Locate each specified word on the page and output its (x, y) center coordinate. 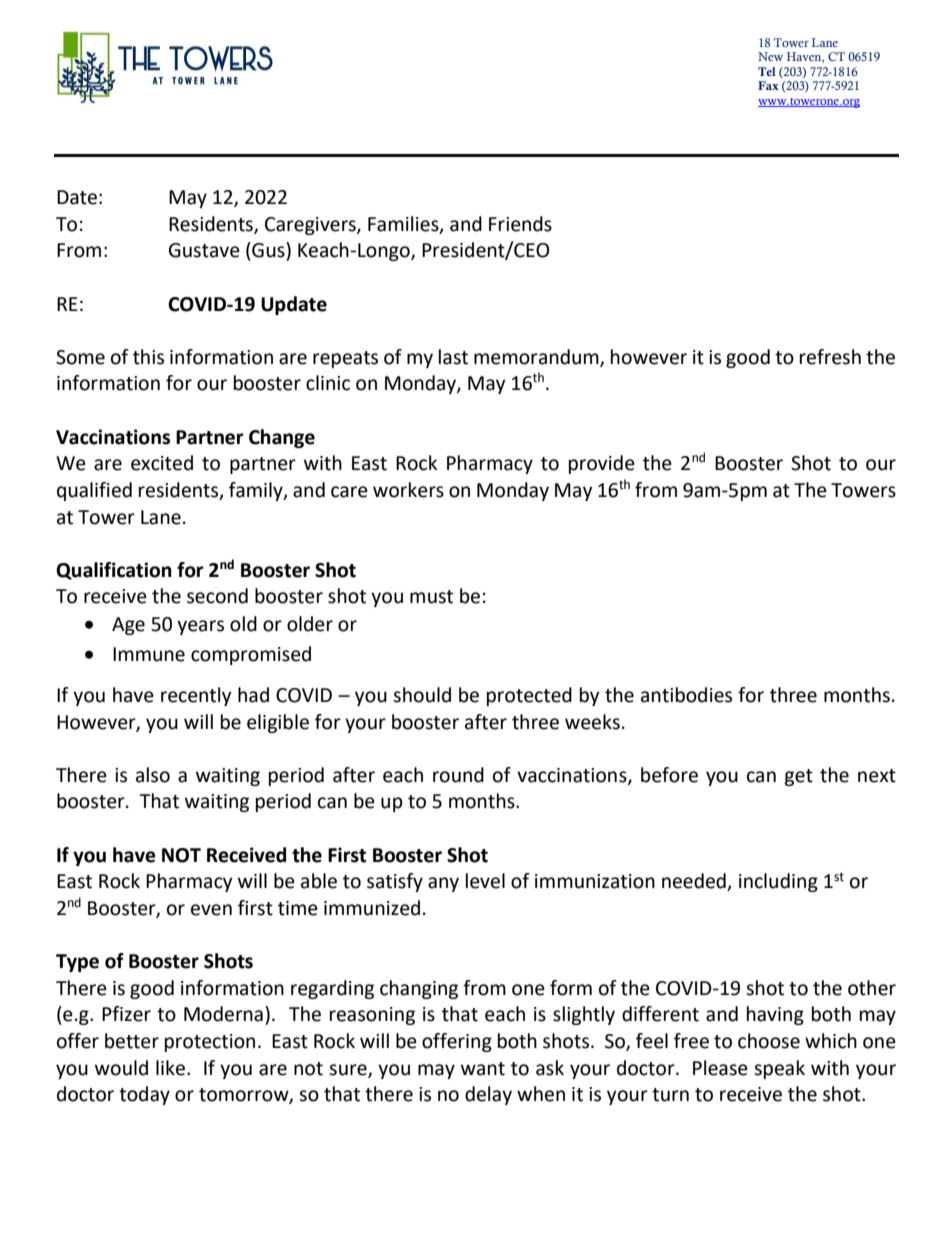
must (431, 597)
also (153, 775)
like (170, 1068)
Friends (520, 224)
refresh (830, 357)
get (798, 777)
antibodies (686, 695)
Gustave (204, 250)
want (483, 1069)
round (458, 775)
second (217, 596)
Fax (768, 85)
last (453, 357)
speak (779, 1069)
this (148, 357)
